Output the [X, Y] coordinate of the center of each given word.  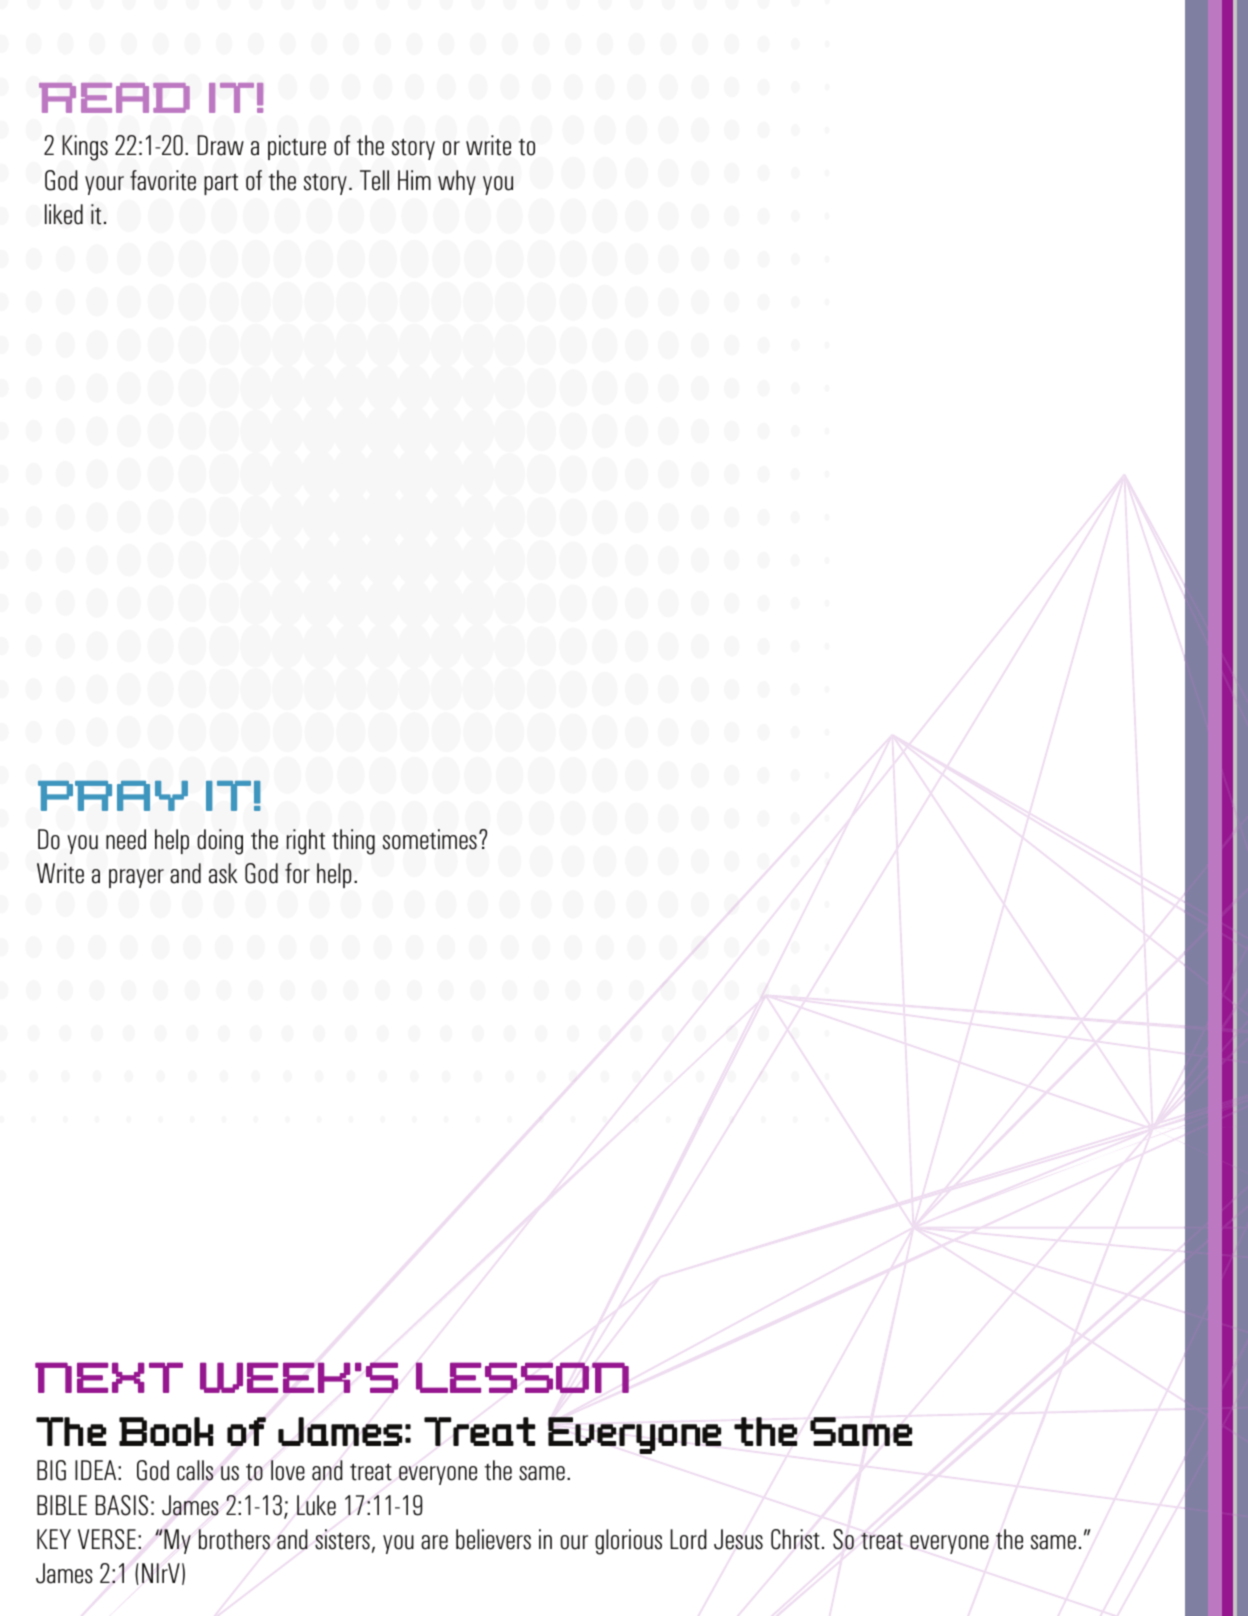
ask [223, 873]
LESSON [522, 1377]
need [126, 839]
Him [414, 180]
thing [353, 842]
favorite [163, 180]
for [297, 873]
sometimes [430, 839]
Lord [688, 1539]
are [434, 1542]
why [457, 182]
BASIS [122, 1505]
